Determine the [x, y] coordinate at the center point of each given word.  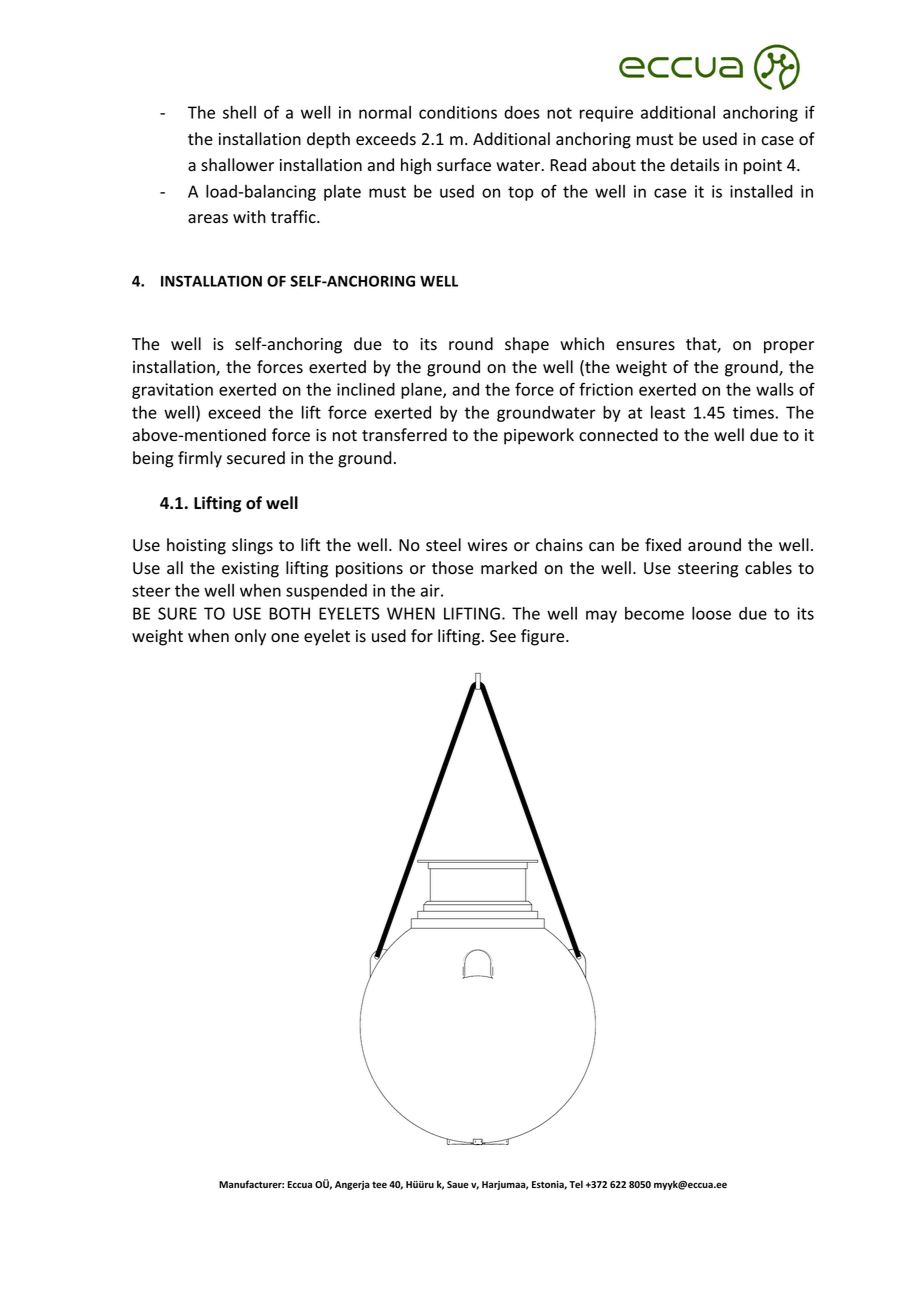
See [503, 636]
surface [464, 165]
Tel [576, 1184]
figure [544, 637]
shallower [237, 165]
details [694, 165]
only [250, 637]
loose [711, 613]
